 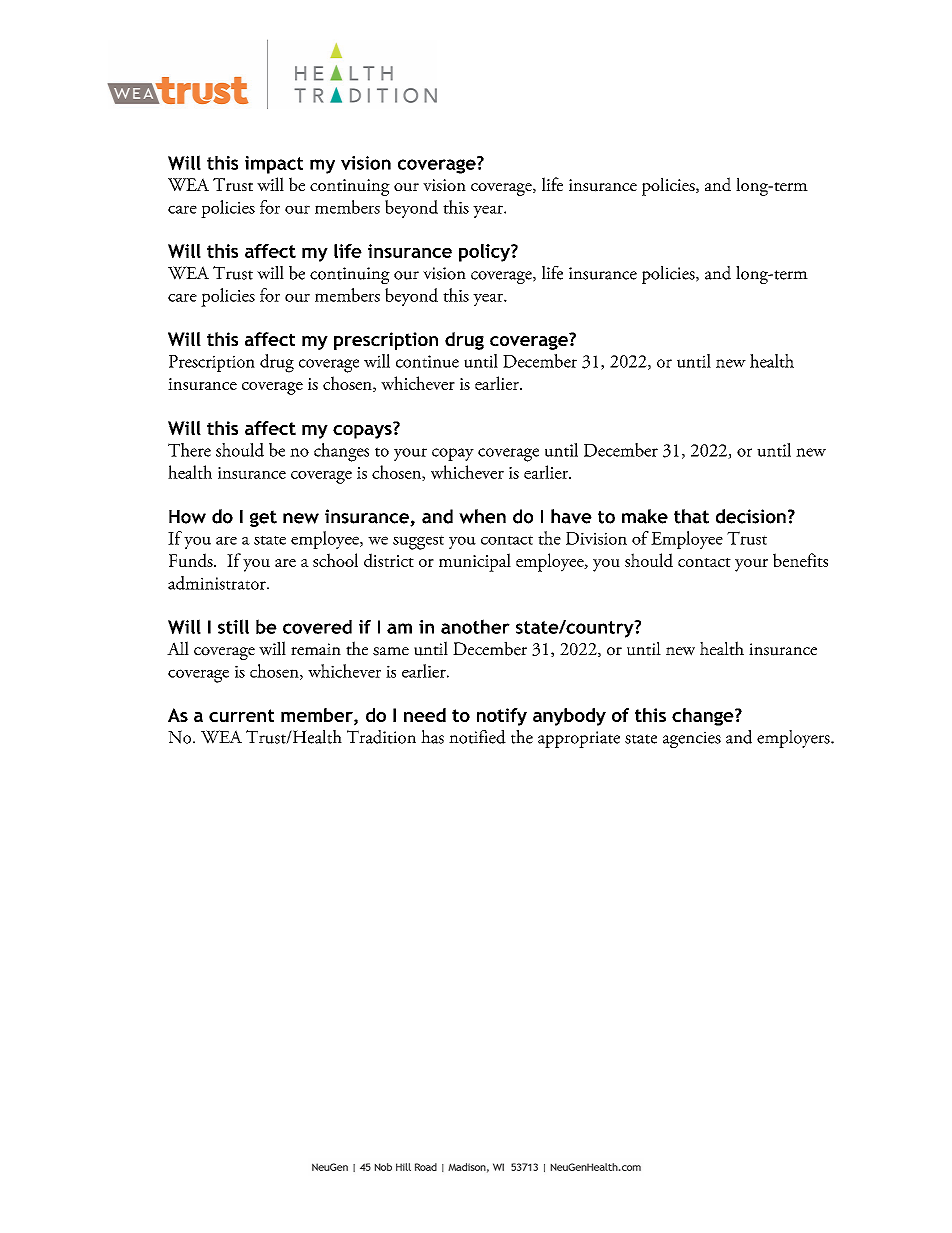 What do you see at coordinates (427, 361) in the screenshot?
I see `continue` at bounding box center [427, 361].
